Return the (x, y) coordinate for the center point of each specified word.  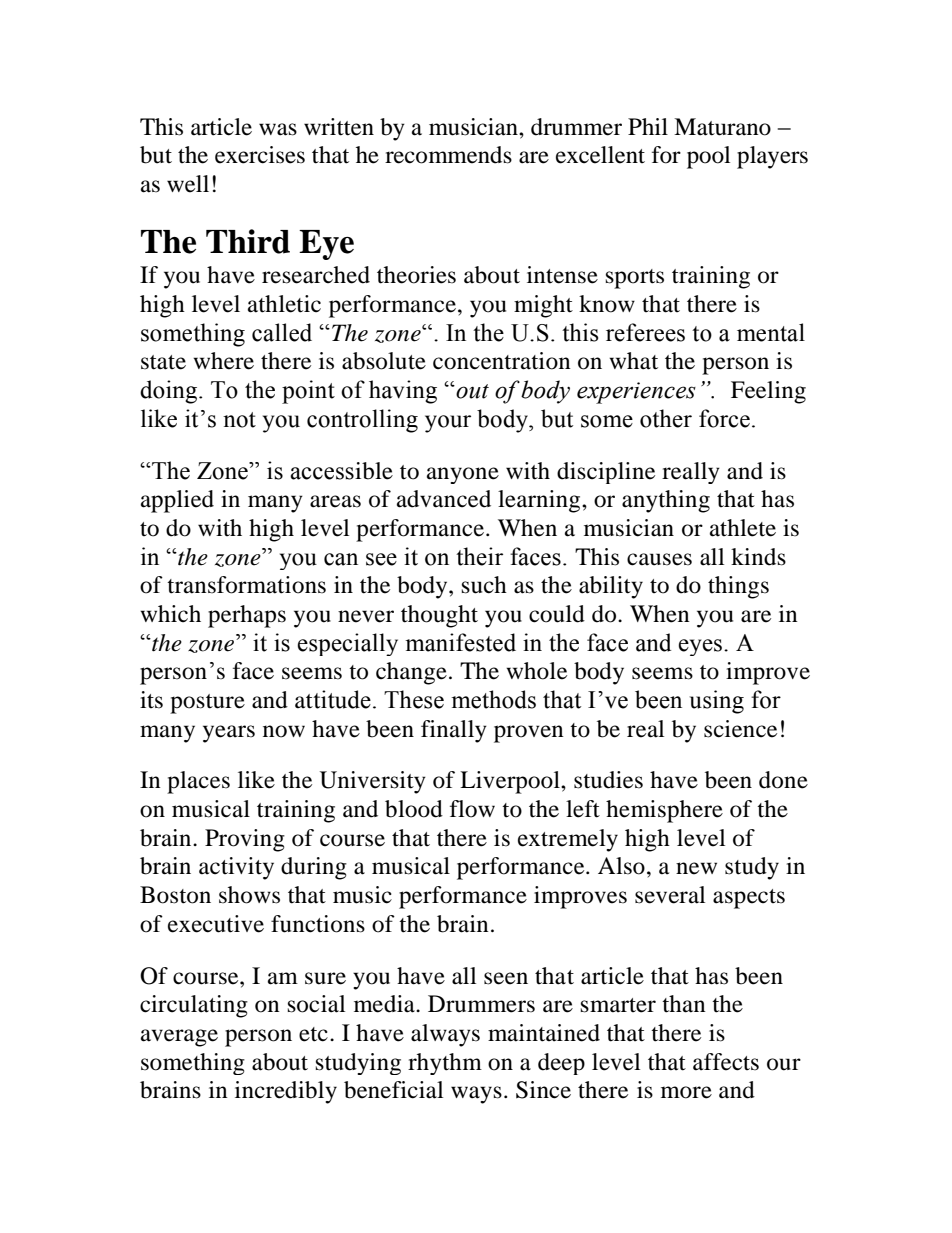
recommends (448, 155)
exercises (260, 155)
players (772, 157)
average (179, 1038)
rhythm (445, 1064)
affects (726, 1062)
